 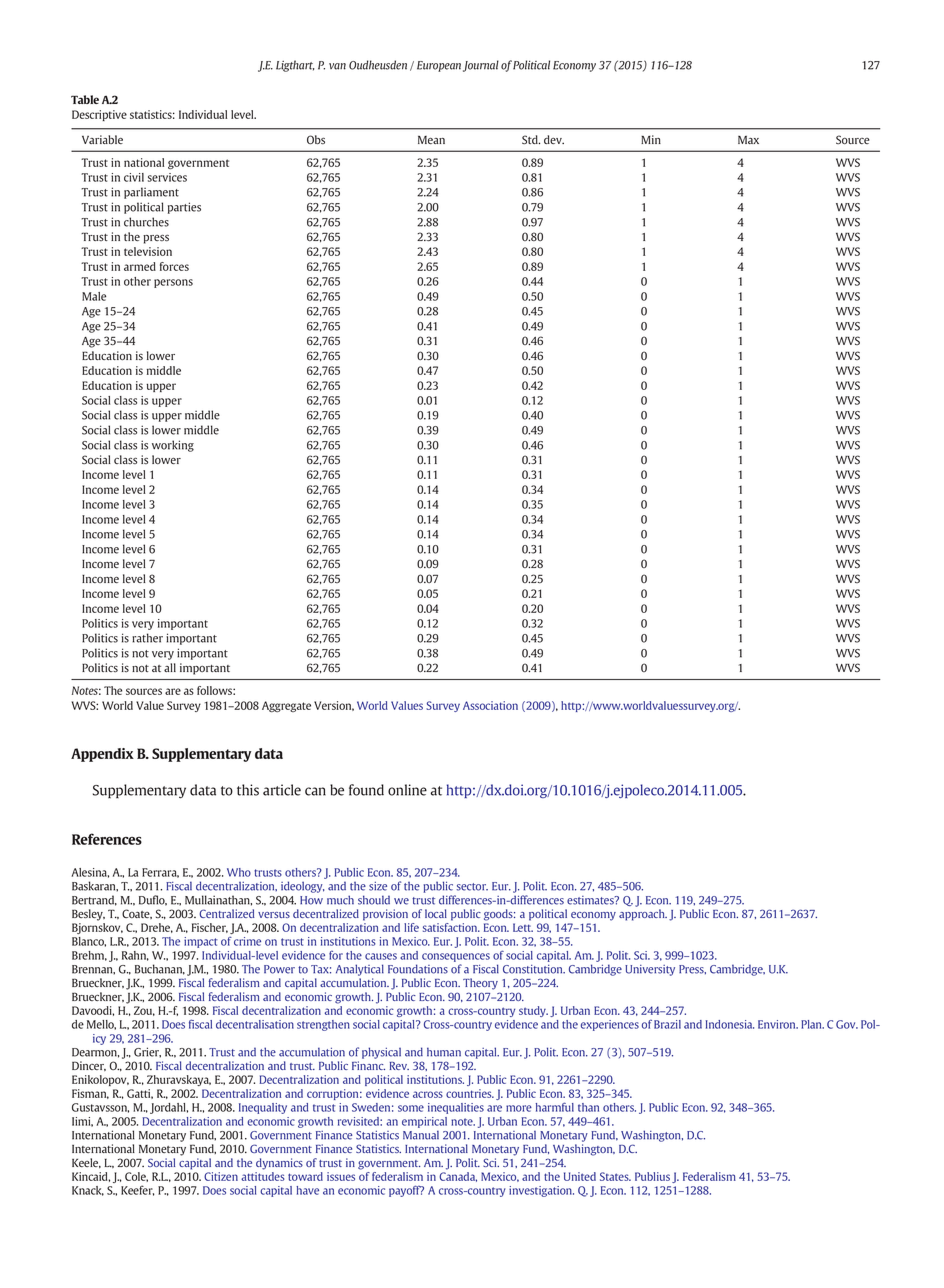 I want to click on Association, so click(x=490, y=705).
